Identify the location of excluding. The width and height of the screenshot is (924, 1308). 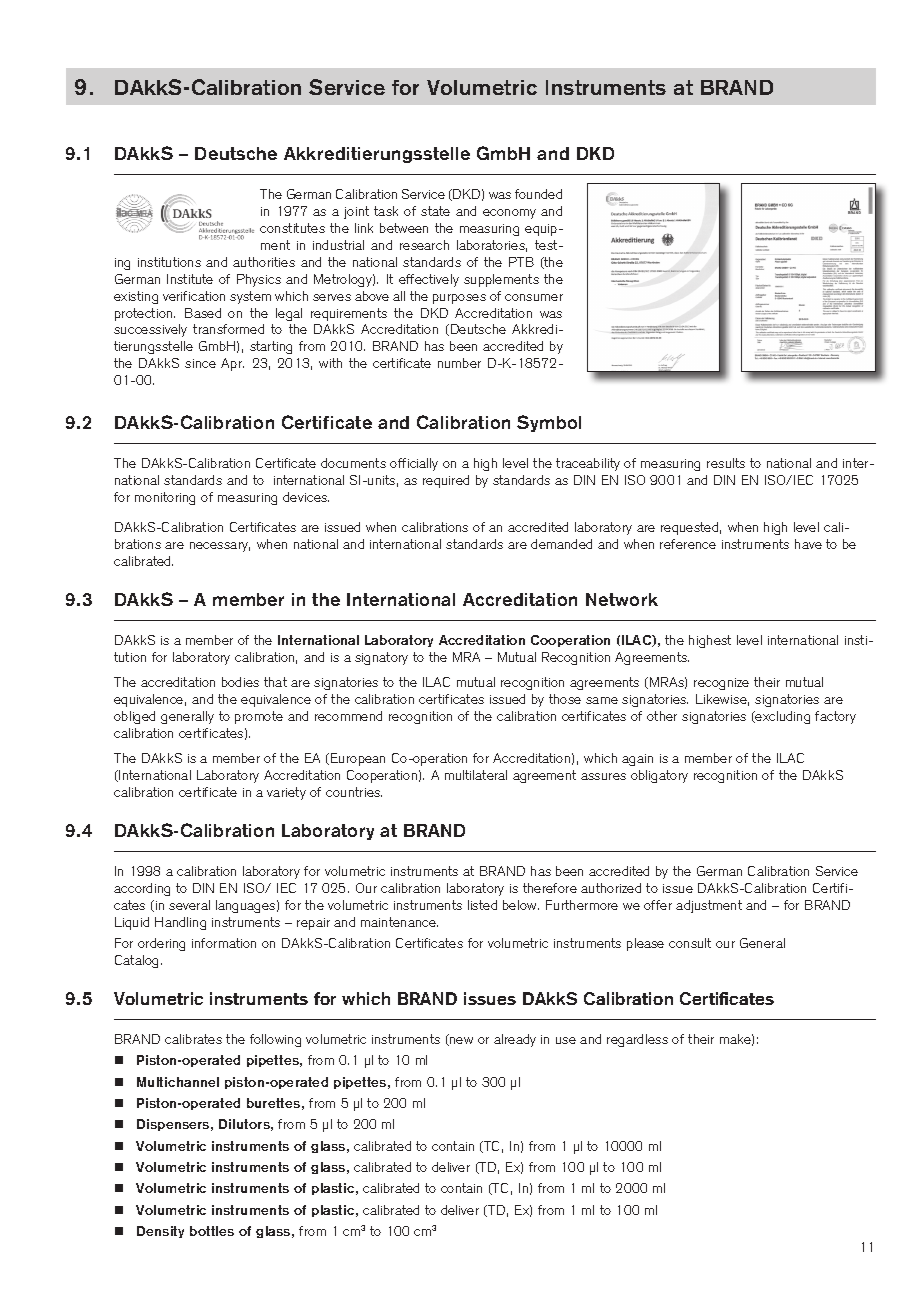
(782, 717).
